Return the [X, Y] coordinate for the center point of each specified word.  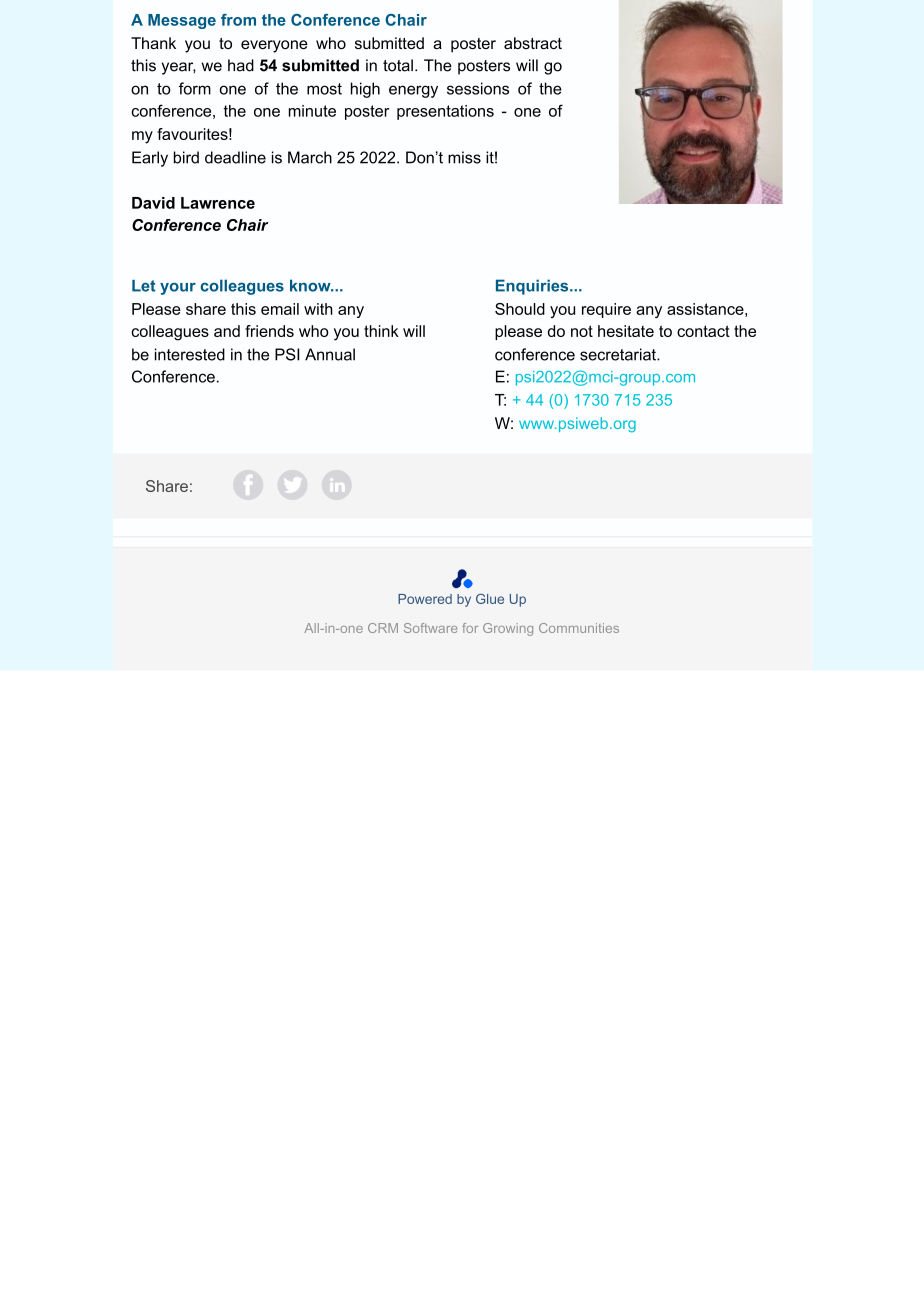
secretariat [619, 354]
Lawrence [218, 203]
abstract [533, 43]
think [381, 331]
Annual [330, 354]
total [398, 65]
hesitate [626, 331]
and [227, 331]
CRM [383, 628]
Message [182, 21]
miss [464, 157]
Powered [425, 599]
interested [190, 354]
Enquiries [533, 287]
